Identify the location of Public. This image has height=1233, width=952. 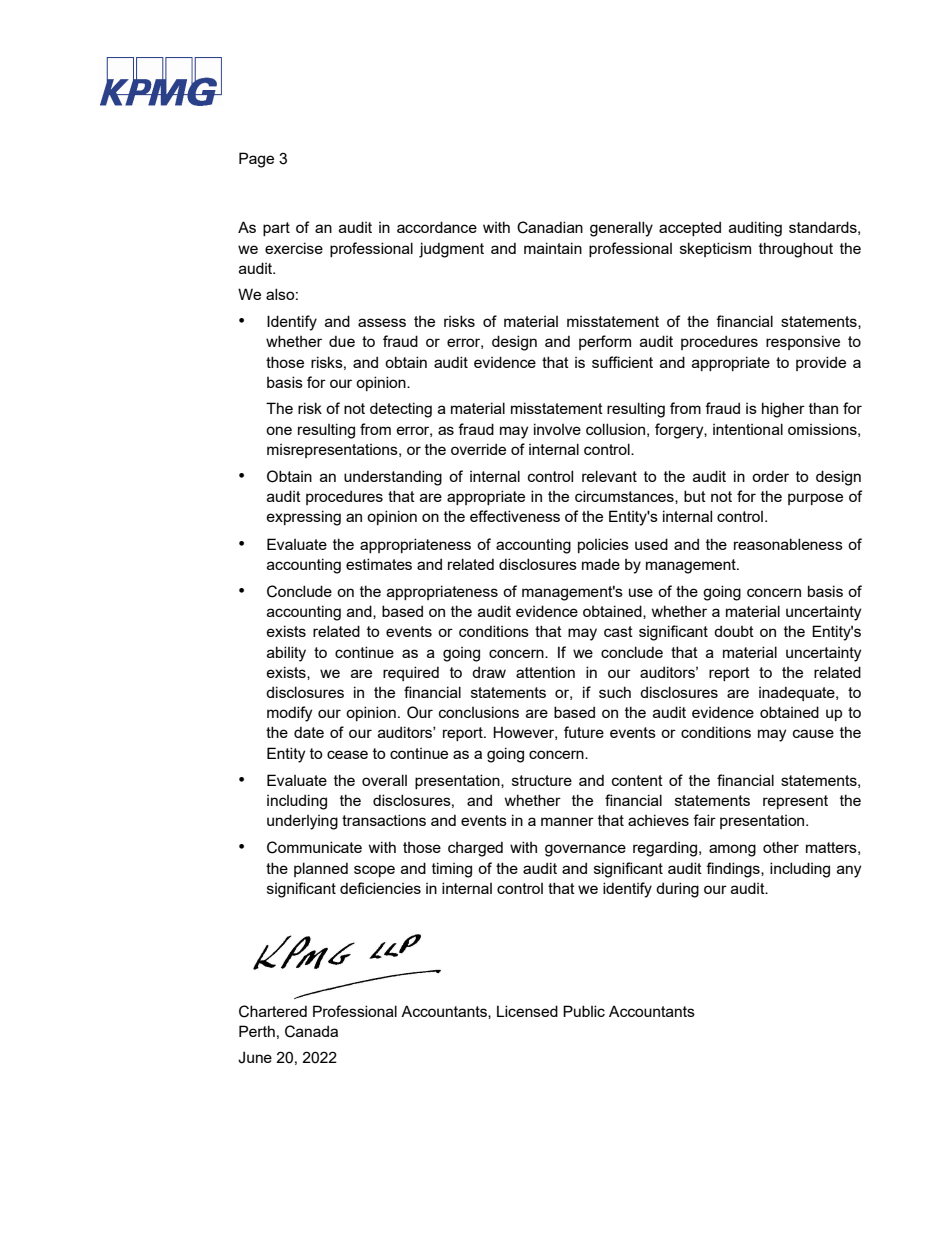
(584, 1011).
